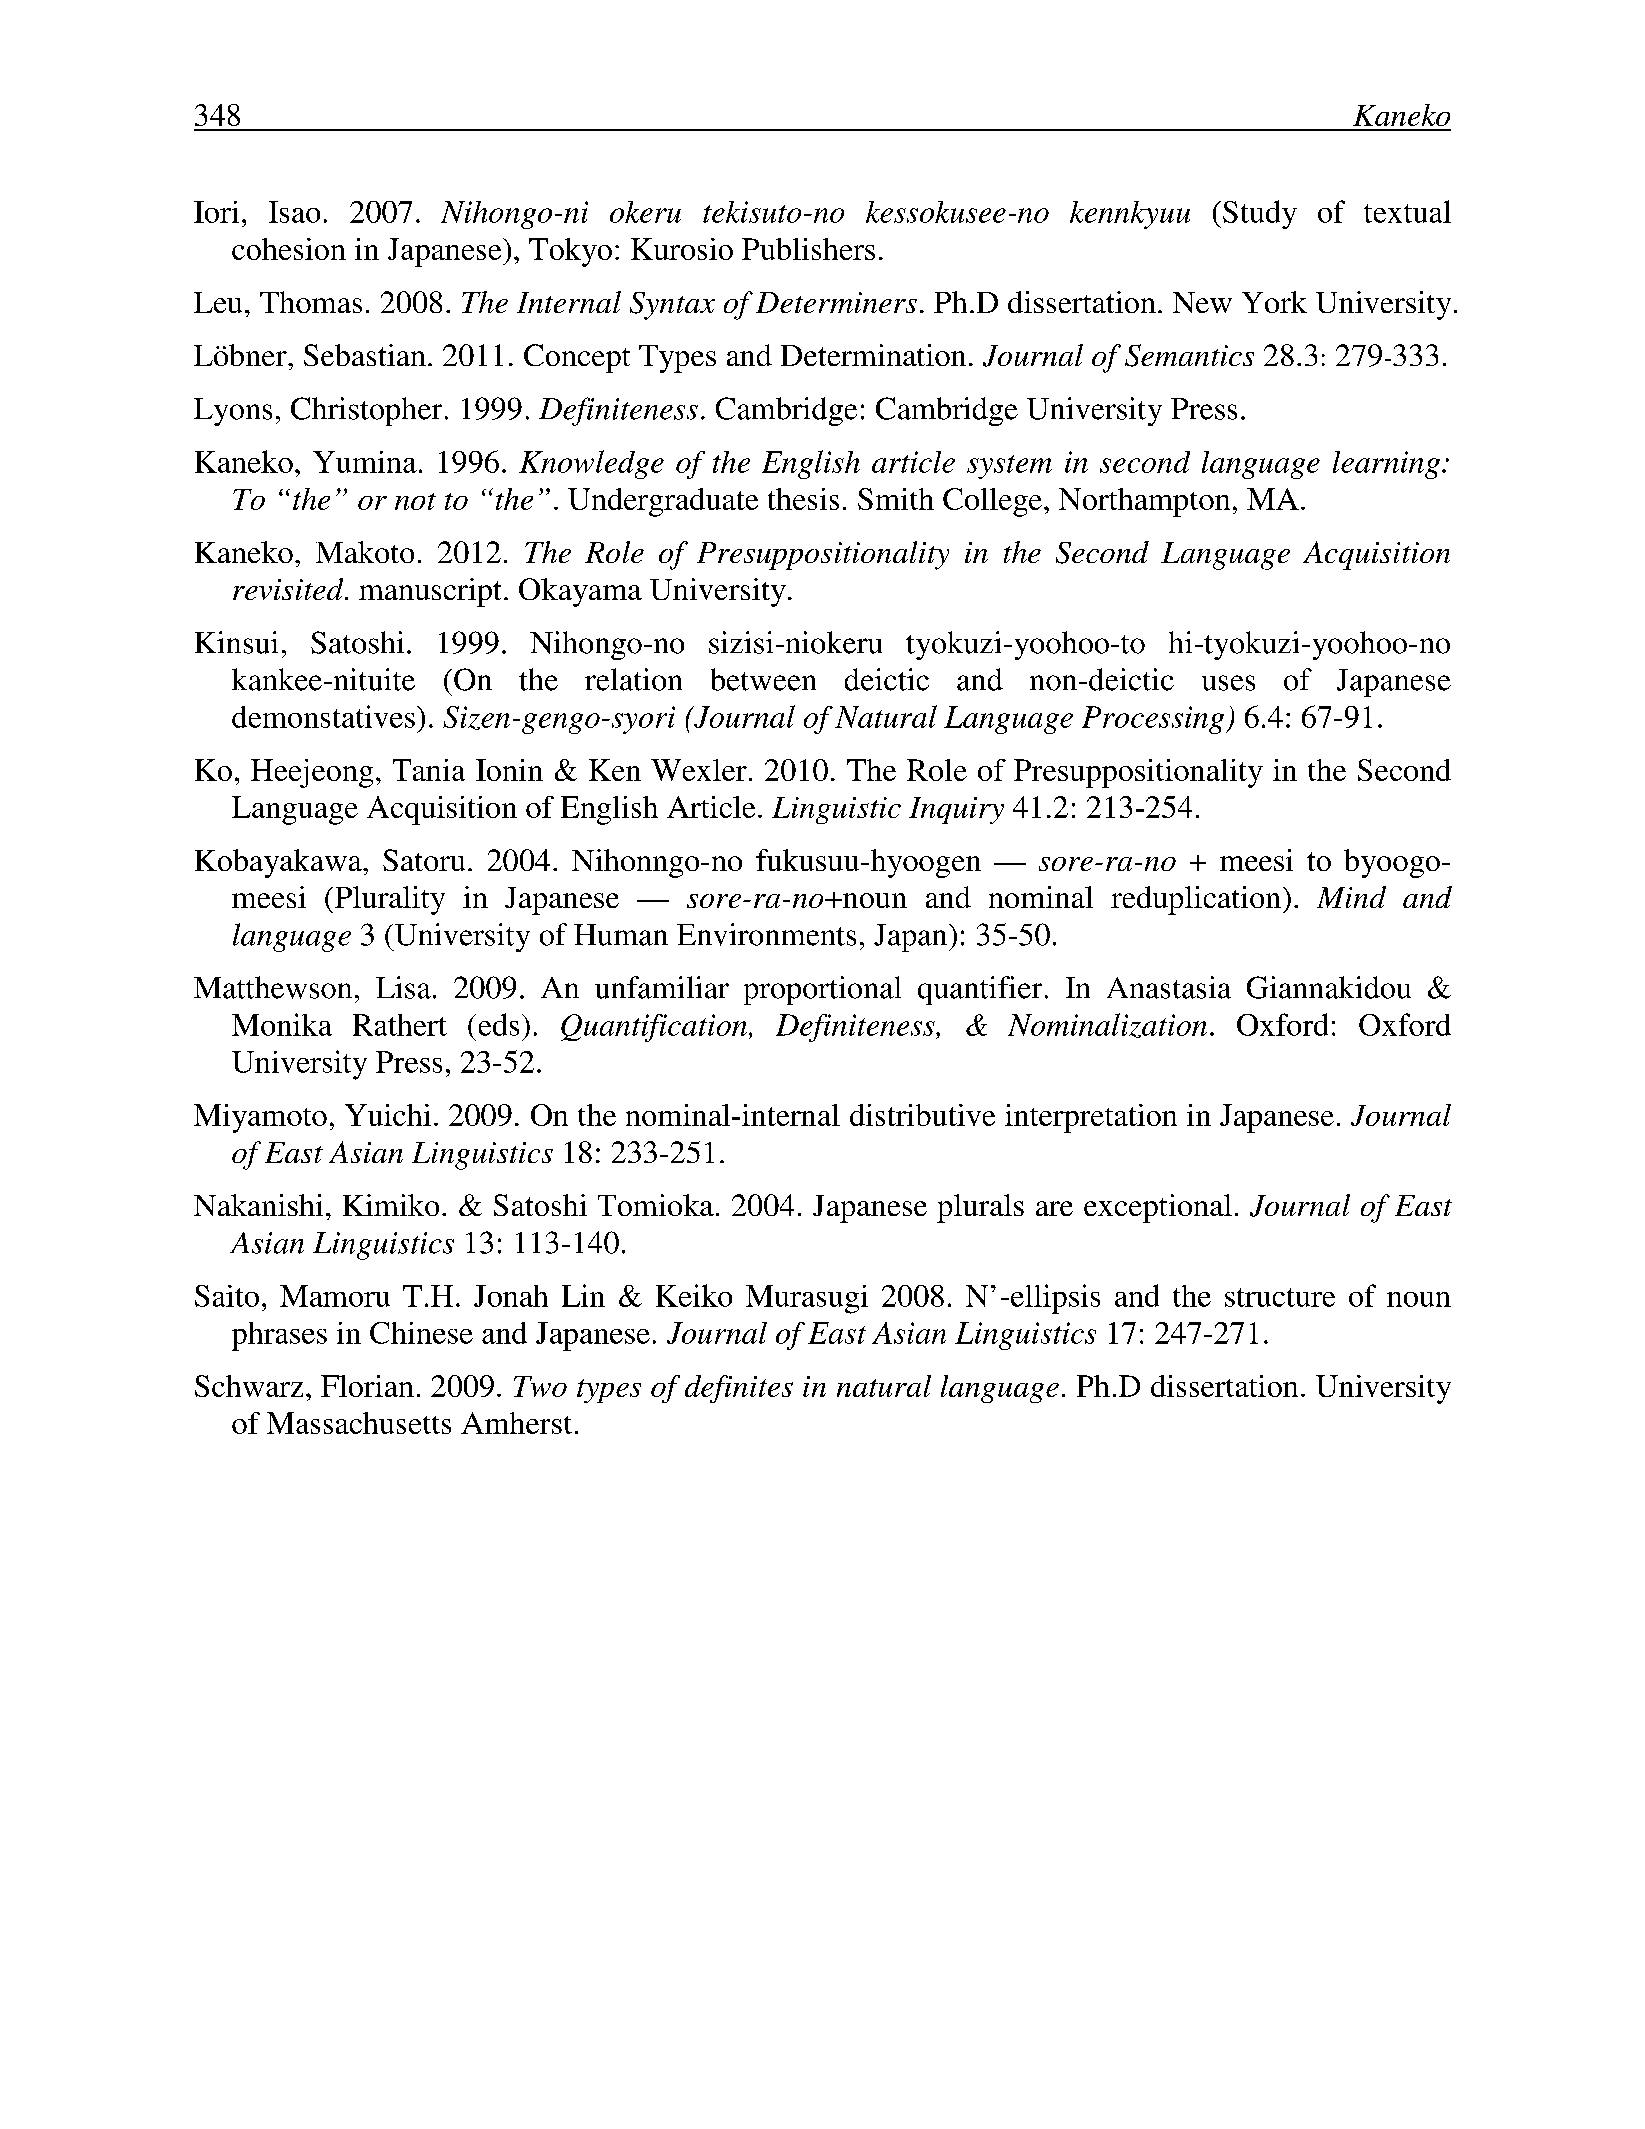 The image size is (1645, 2129). I want to click on proportional, so click(822, 990).
